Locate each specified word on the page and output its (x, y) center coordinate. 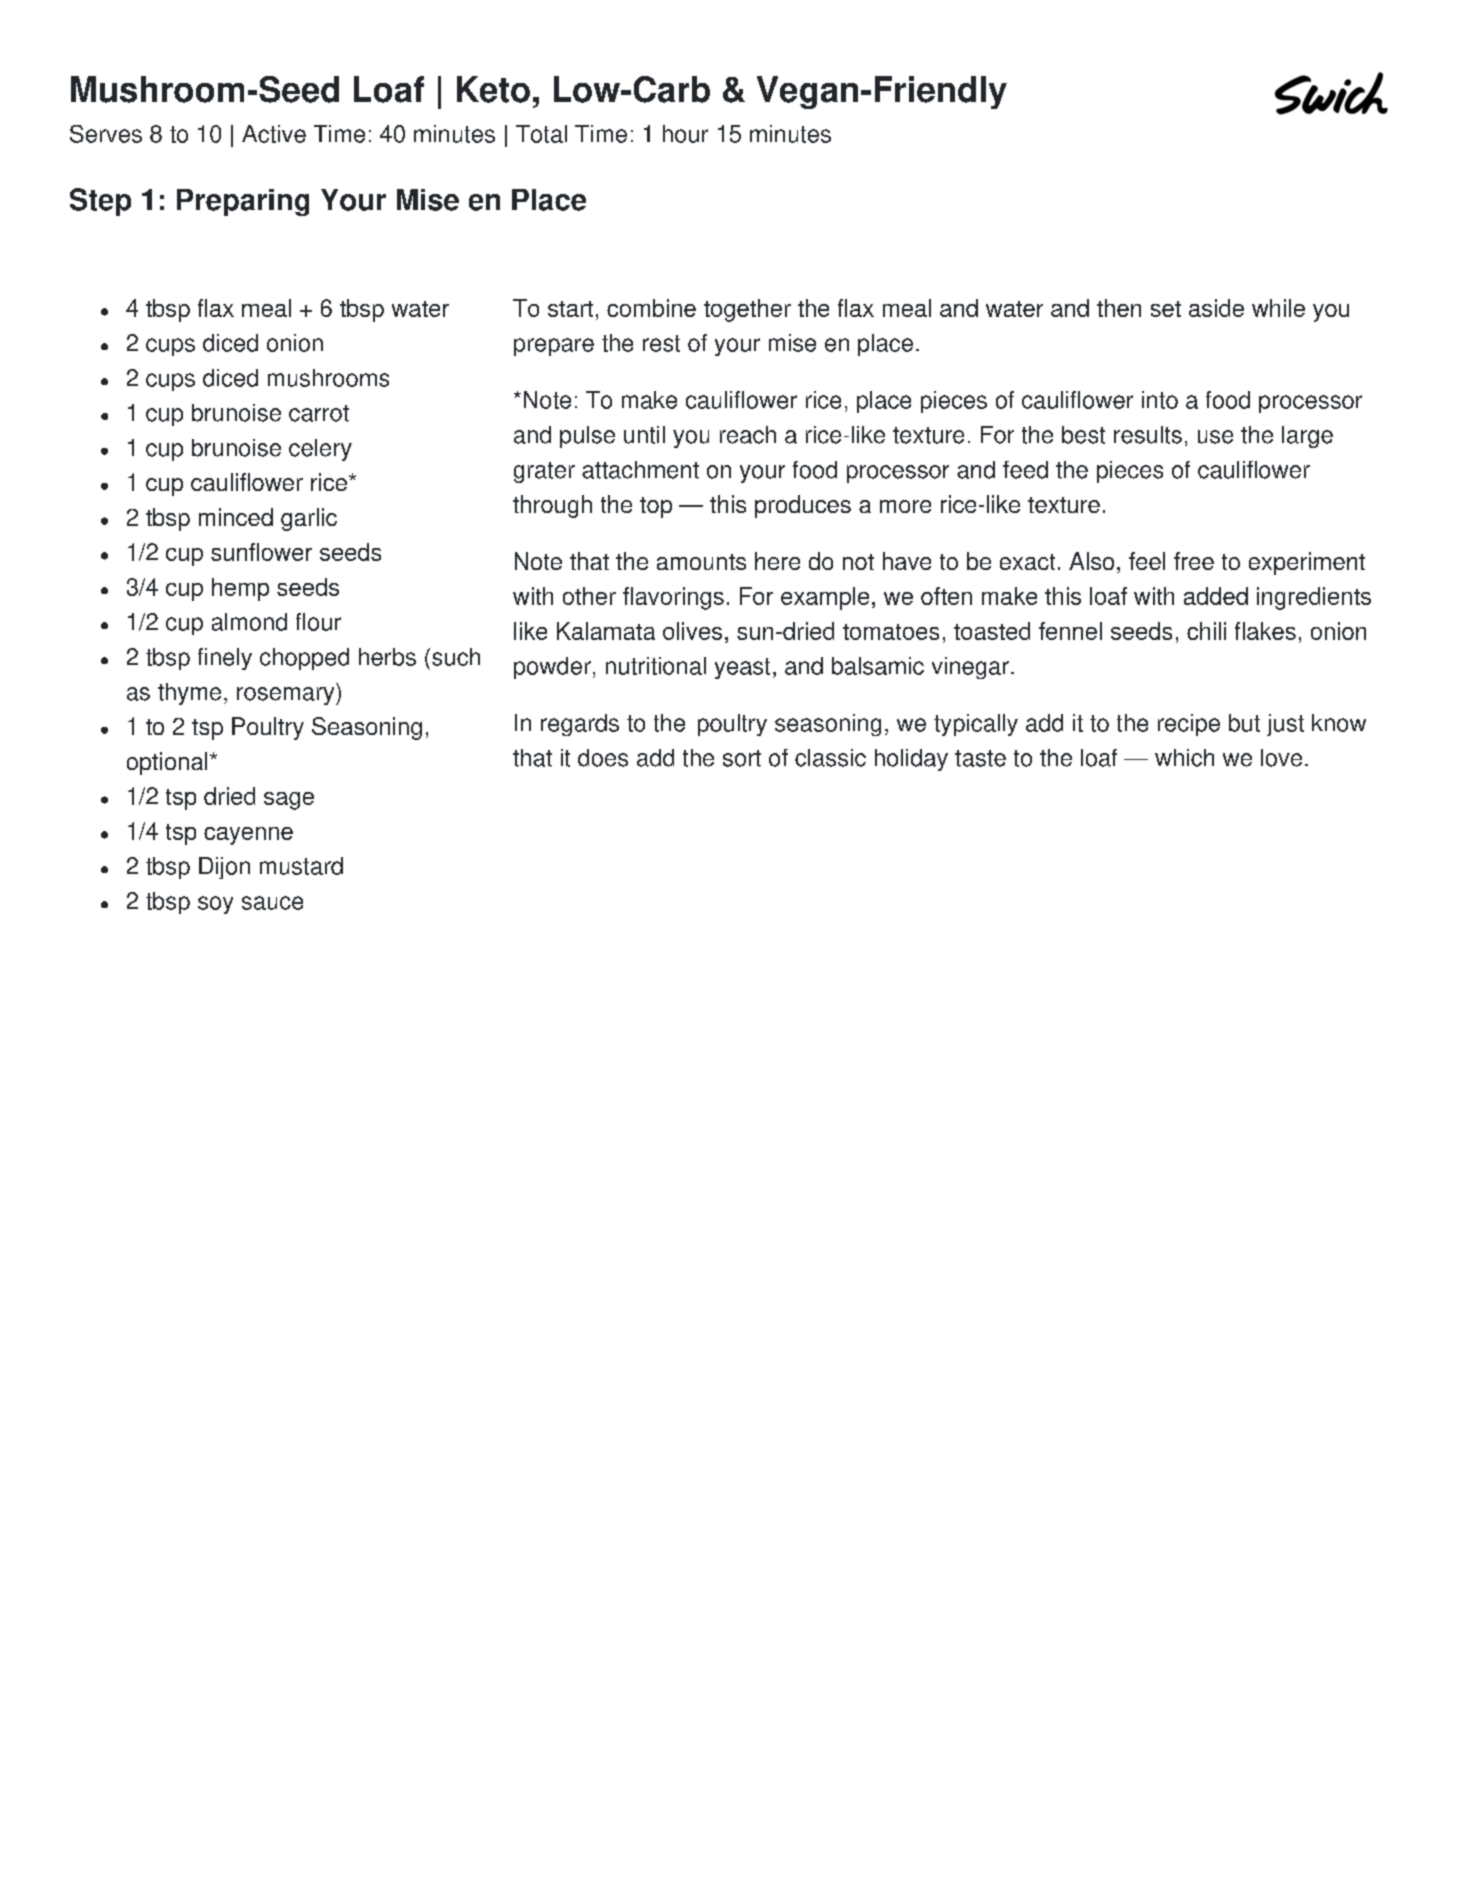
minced (236, 517)
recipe (1189, 725)
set (1166, 309)
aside (1216, 308)
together (747, 310)
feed (1025, 470)
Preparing (243, 202)
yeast (742, 668)
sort (742, 758)
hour (685, 134)
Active (274, 134)
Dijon (224, 868)
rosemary (287, 696)
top (656, 507)
